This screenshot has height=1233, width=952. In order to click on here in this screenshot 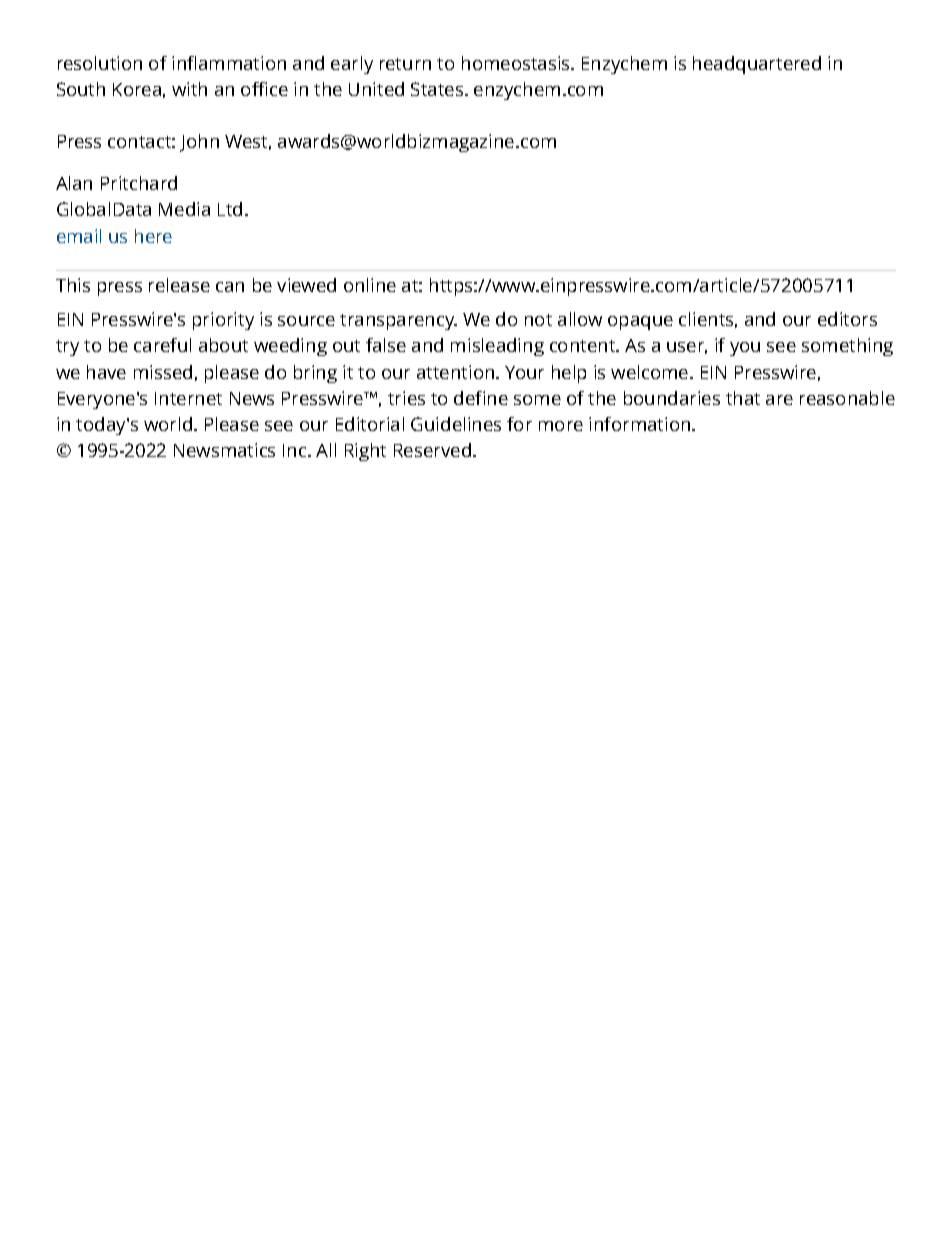, I will do `click(153, 236)`.
